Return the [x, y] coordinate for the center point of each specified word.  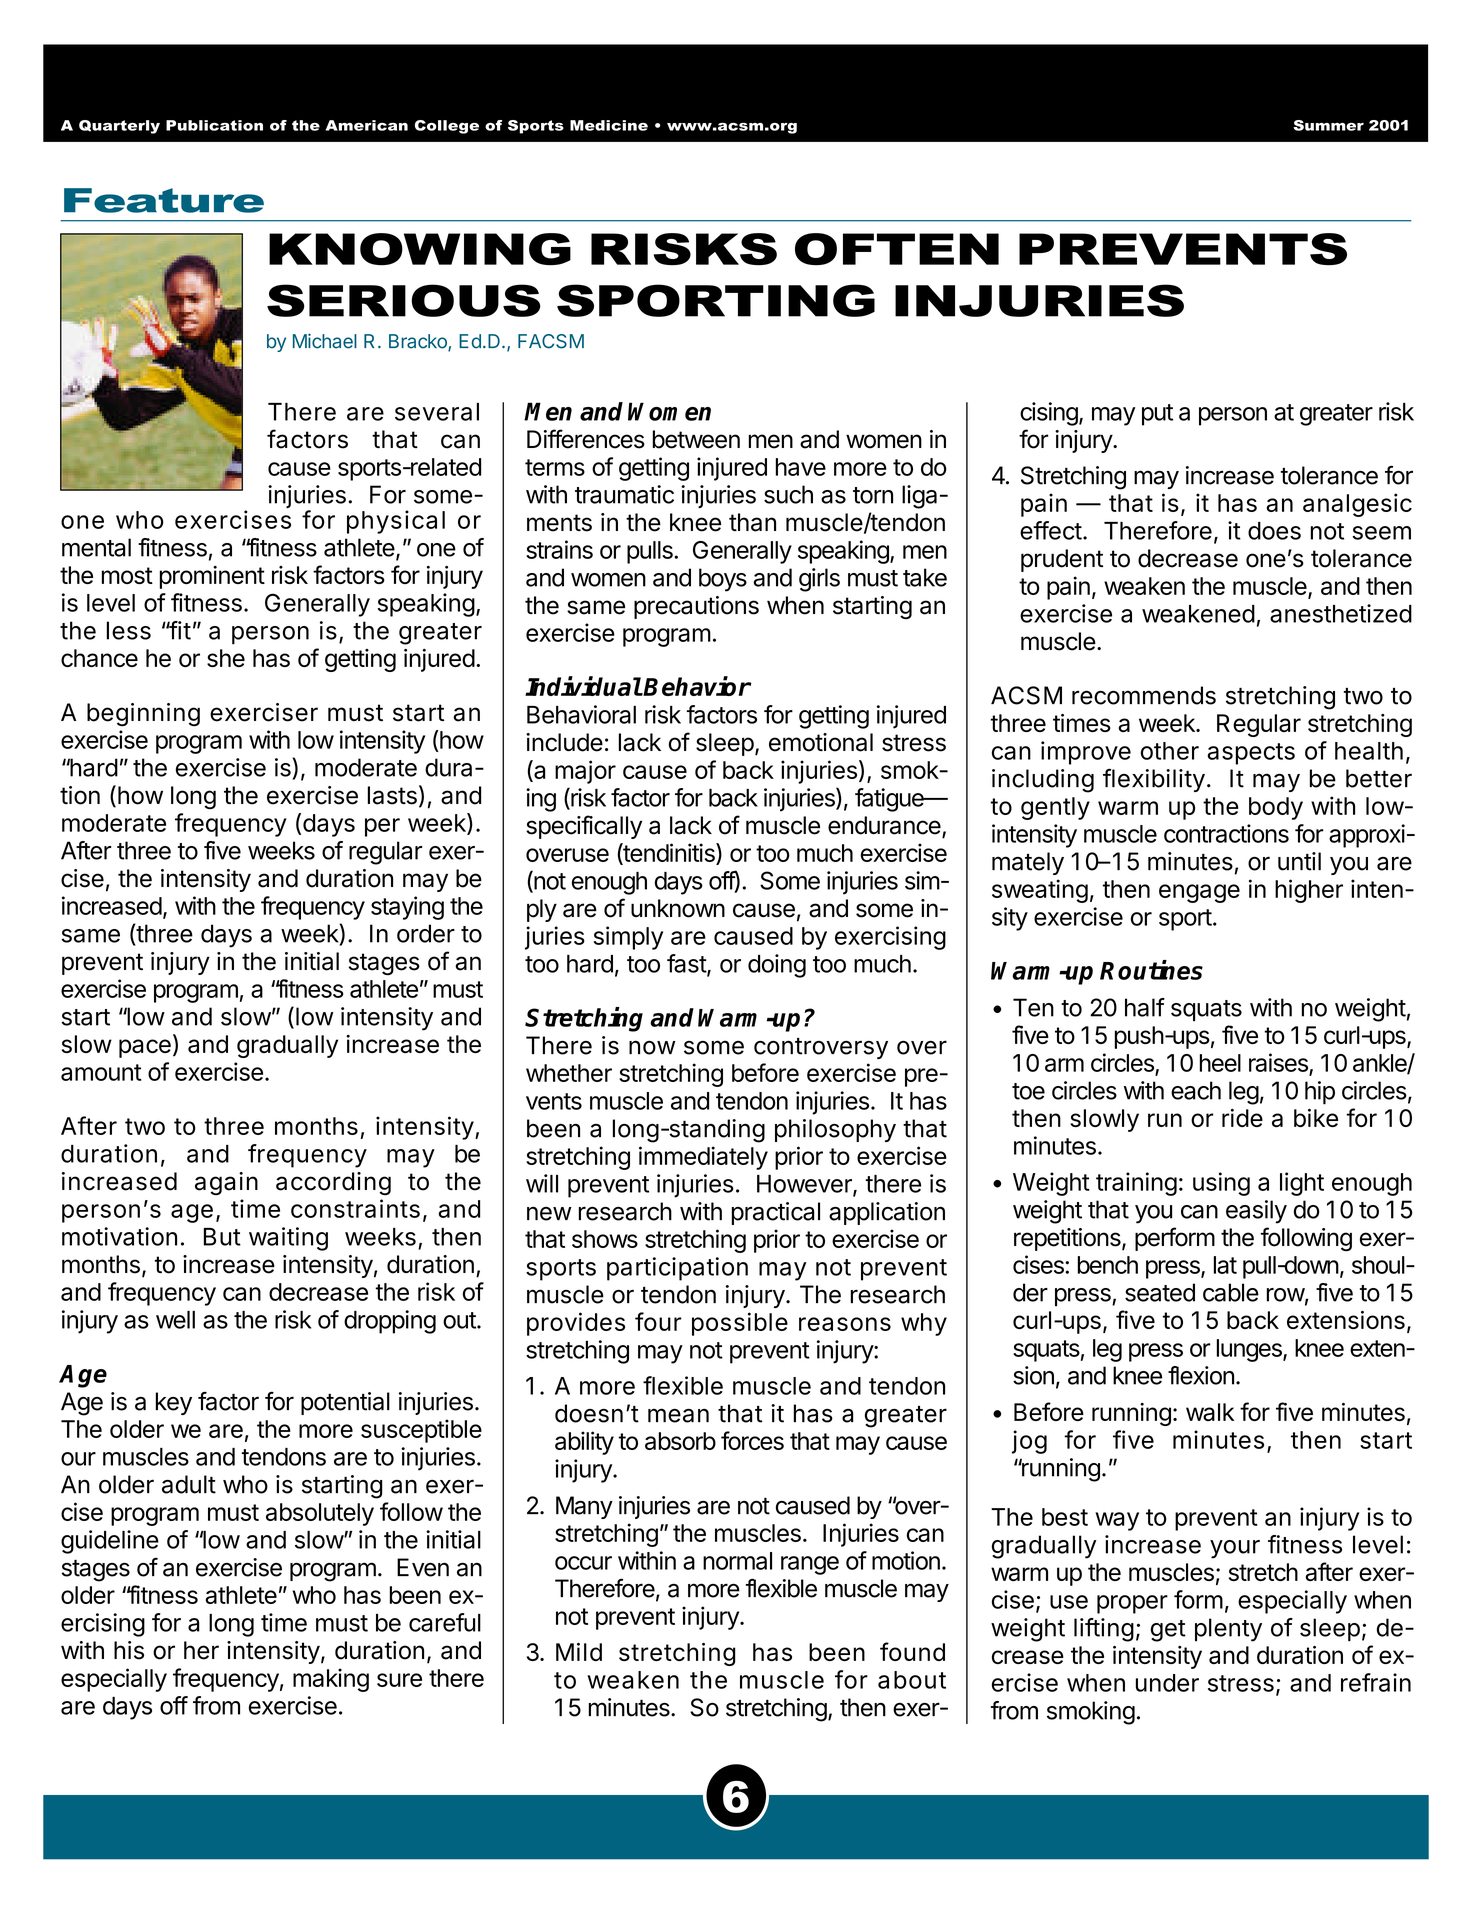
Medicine [609, 125]
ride [1242, 1118]
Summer [1328, 125]
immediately [703, 1158]
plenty [1228, 1630]
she [226, 658]
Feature [164, 200]
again [226, 1184]
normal [737, 1561]
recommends [1144, 695]
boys [723, 580]
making [331, 1680]
